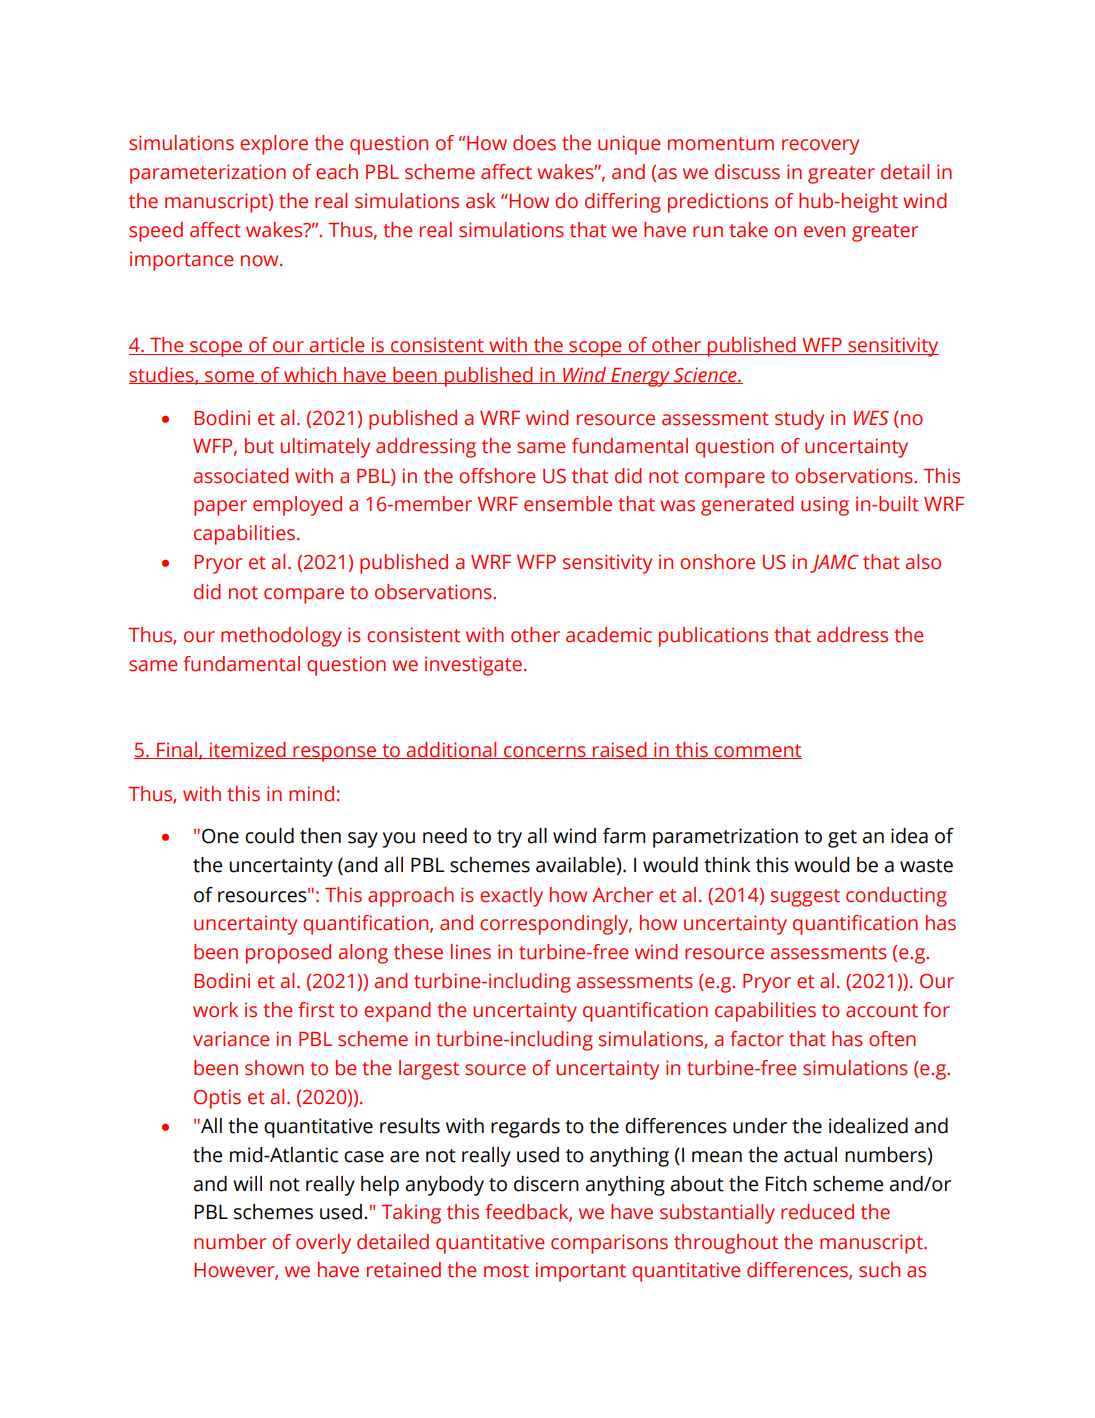 The height and width of the screenshot is (1418, 1095). Describe the element at coordinates (820, 147) in the screenshot. I see `recovery` at that location.
